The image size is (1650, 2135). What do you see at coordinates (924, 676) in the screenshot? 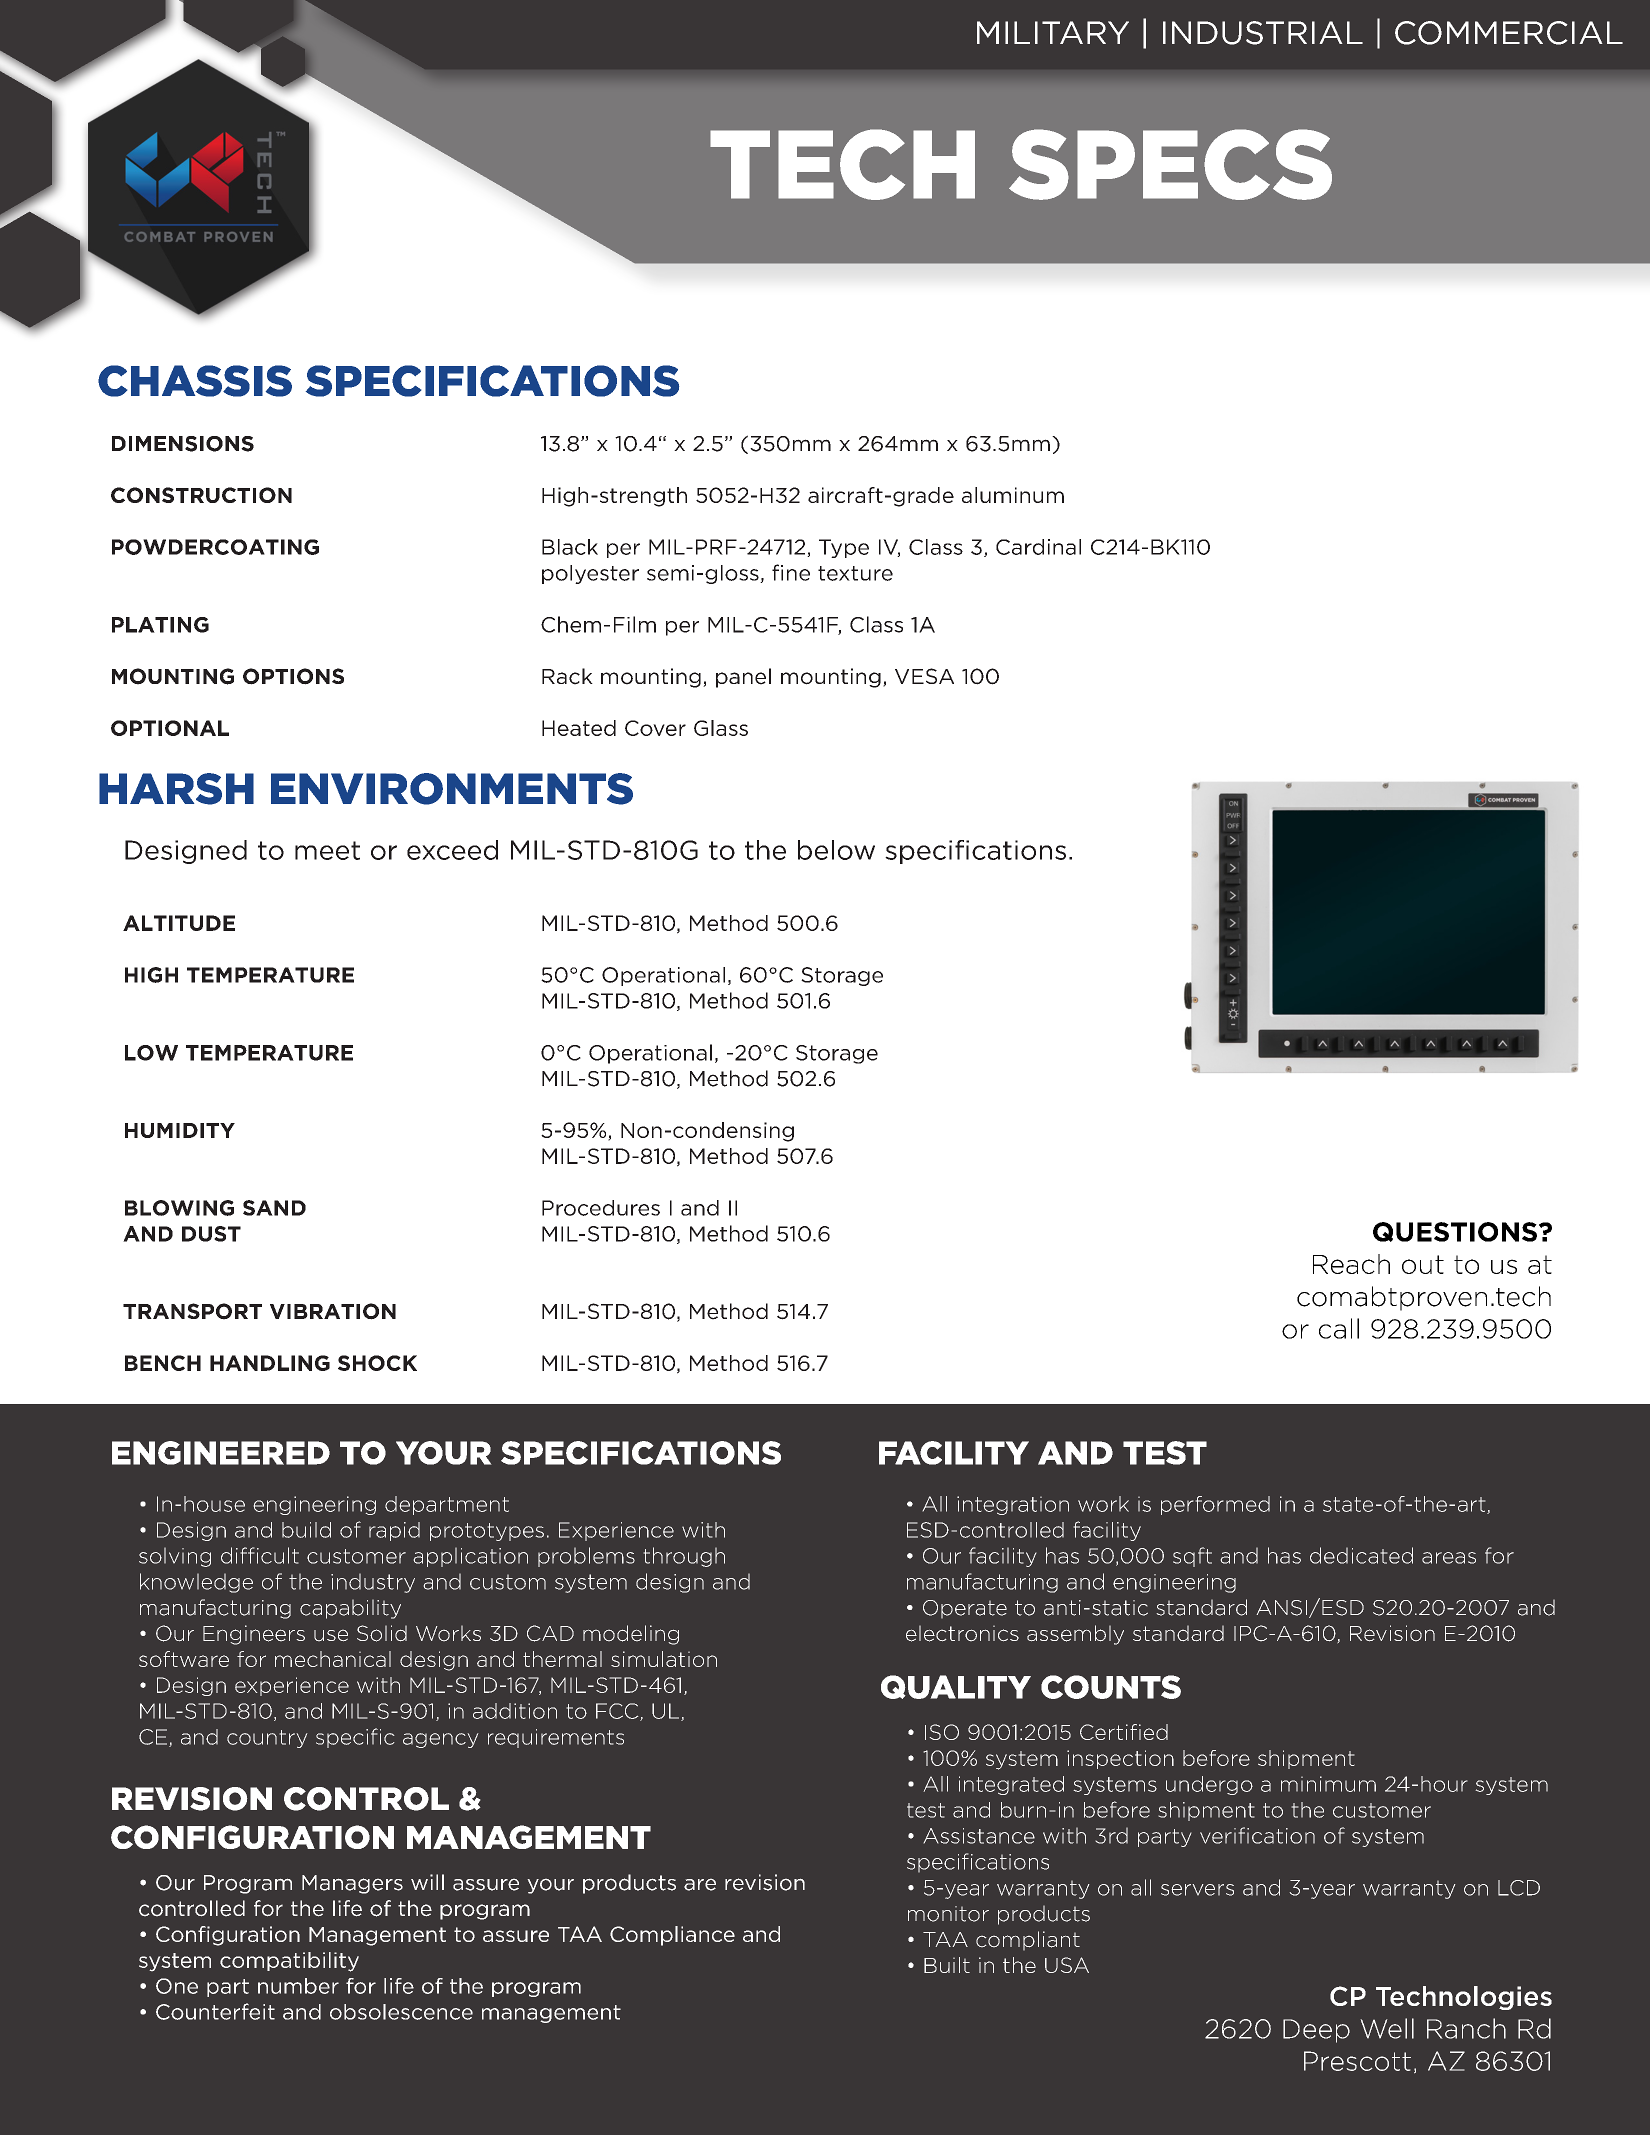
I see `VESA` at bounding box center [924, 676].
